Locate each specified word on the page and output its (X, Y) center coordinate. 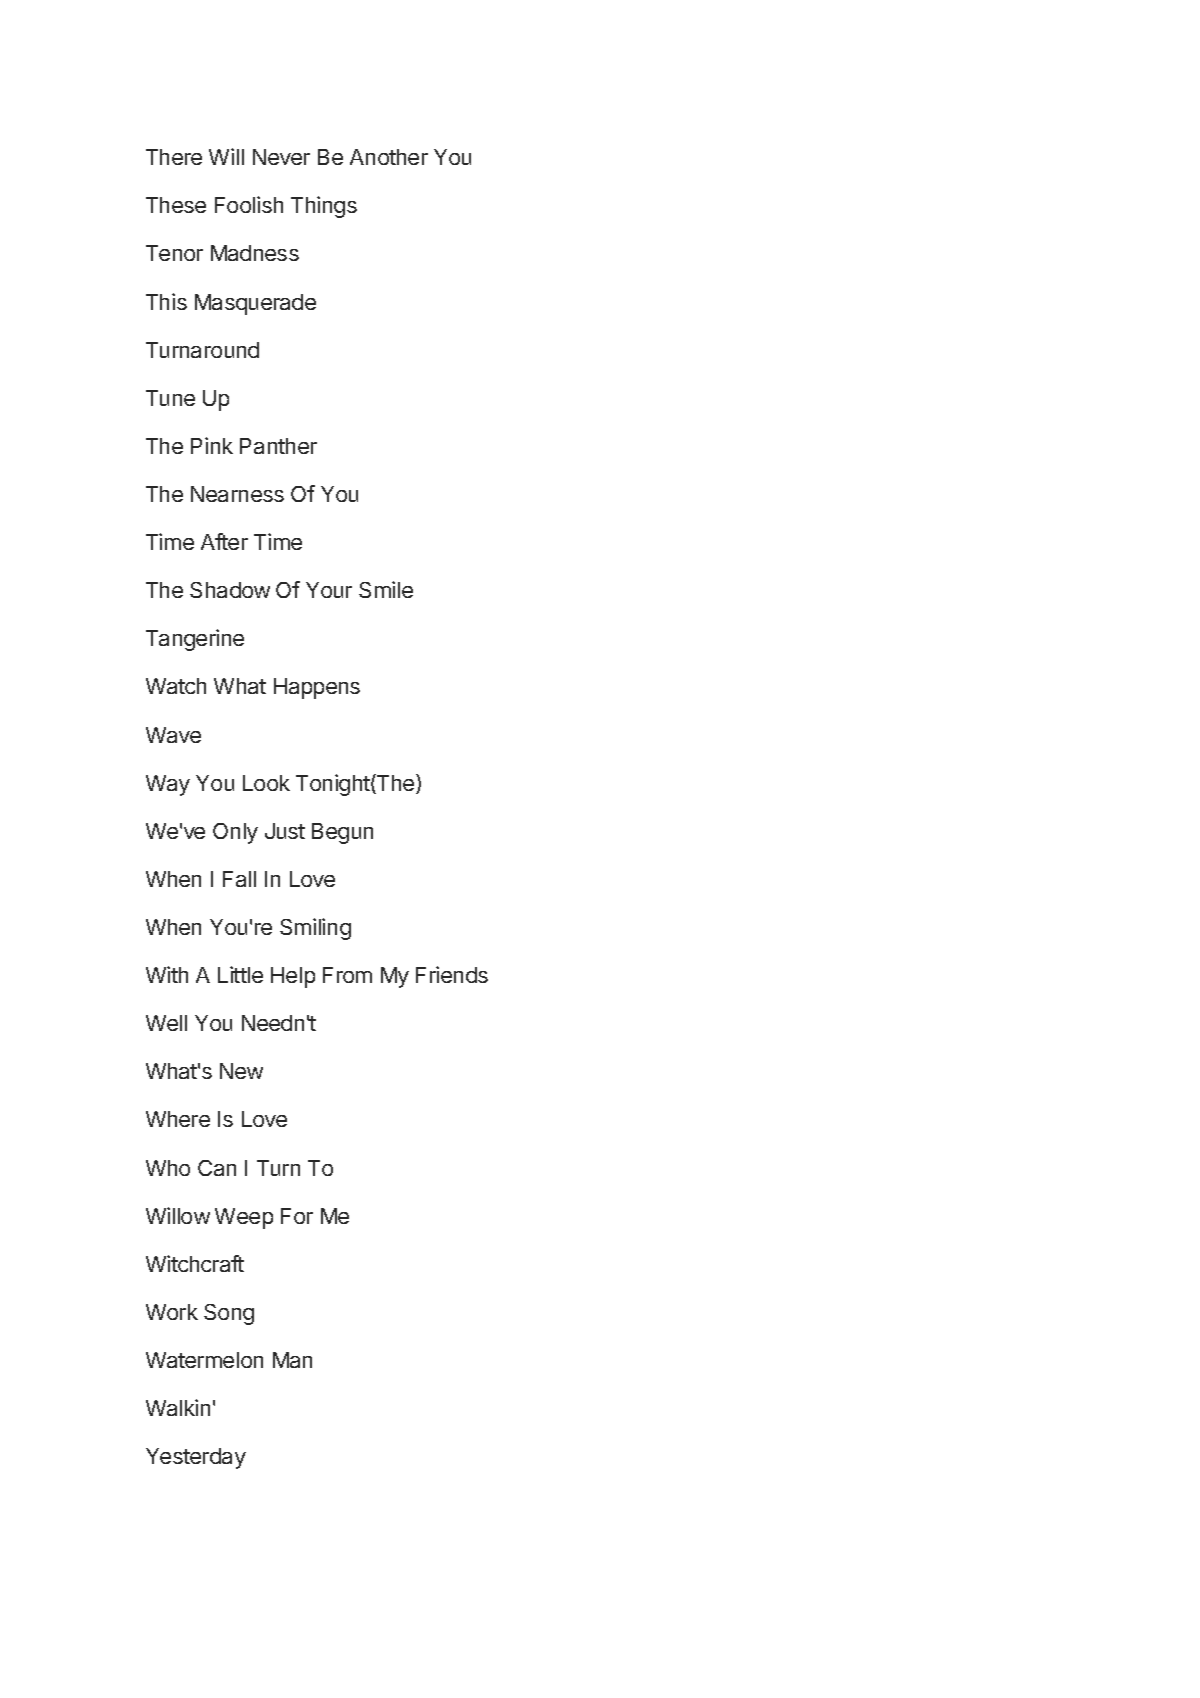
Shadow (230, 590)
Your (329, 590)
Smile (386, 589)
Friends (452, 974)
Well (166, 1023)
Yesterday (196, 1458)
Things (324, 207)
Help (293, 977)
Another (389, 157)
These (176, 205)
